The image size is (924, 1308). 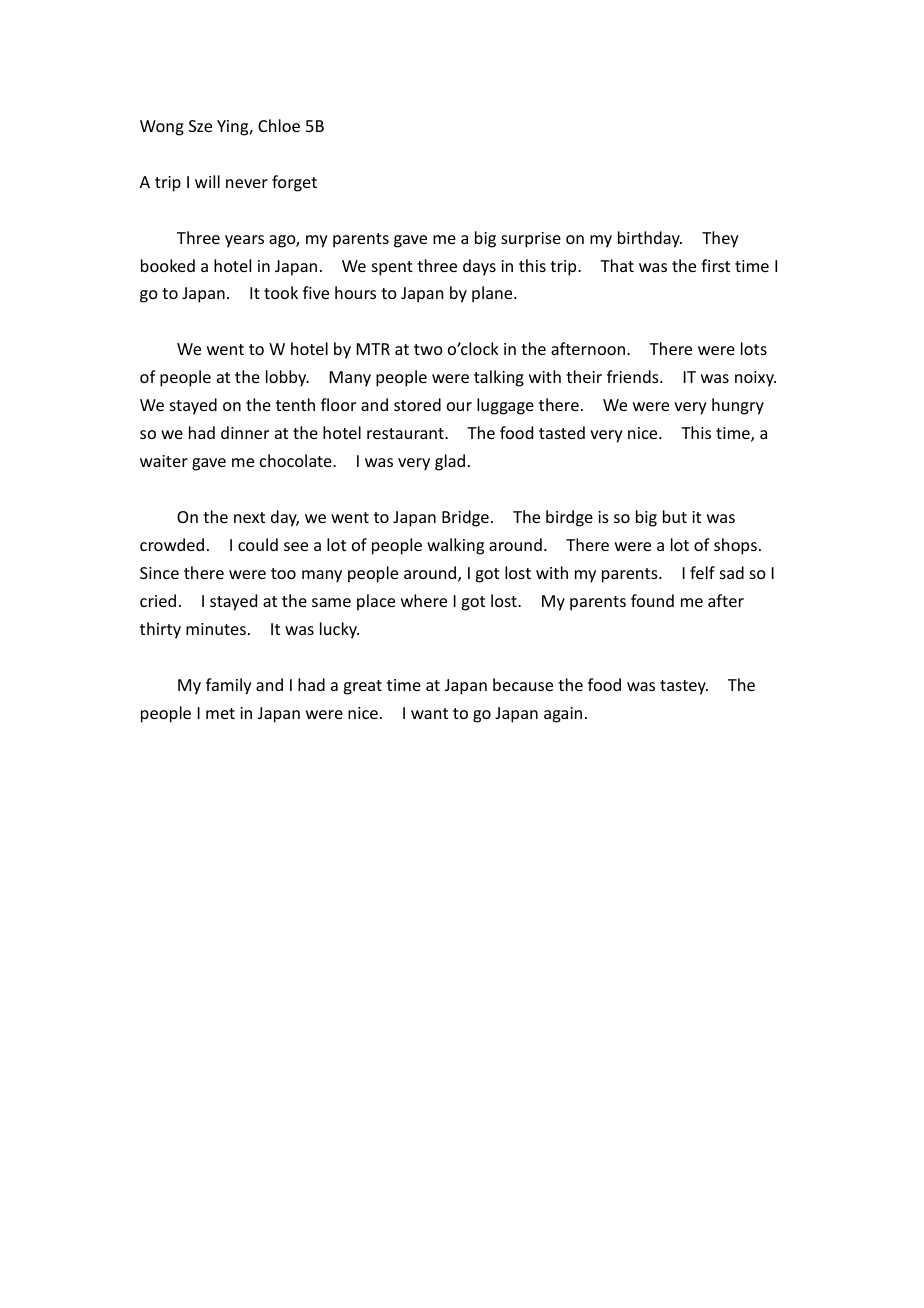 What do you see at coordinates (429, 713) in the document?
I see `want` at bounding box center [429, 713].
